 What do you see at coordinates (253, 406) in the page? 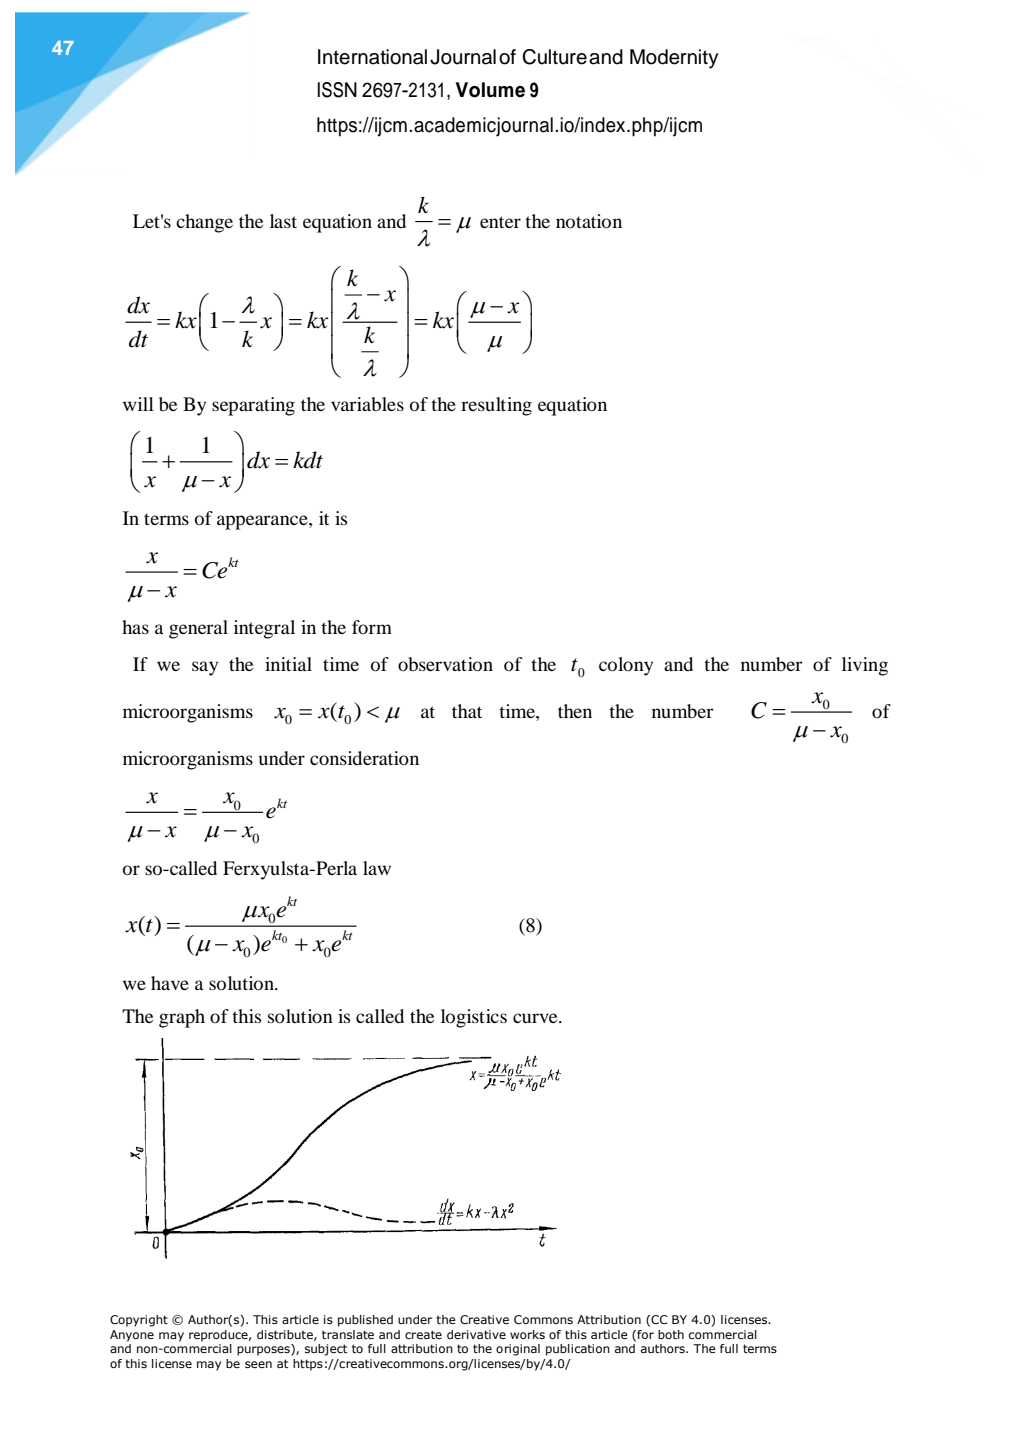
I see `separating` at bounding box center [253, 406].
